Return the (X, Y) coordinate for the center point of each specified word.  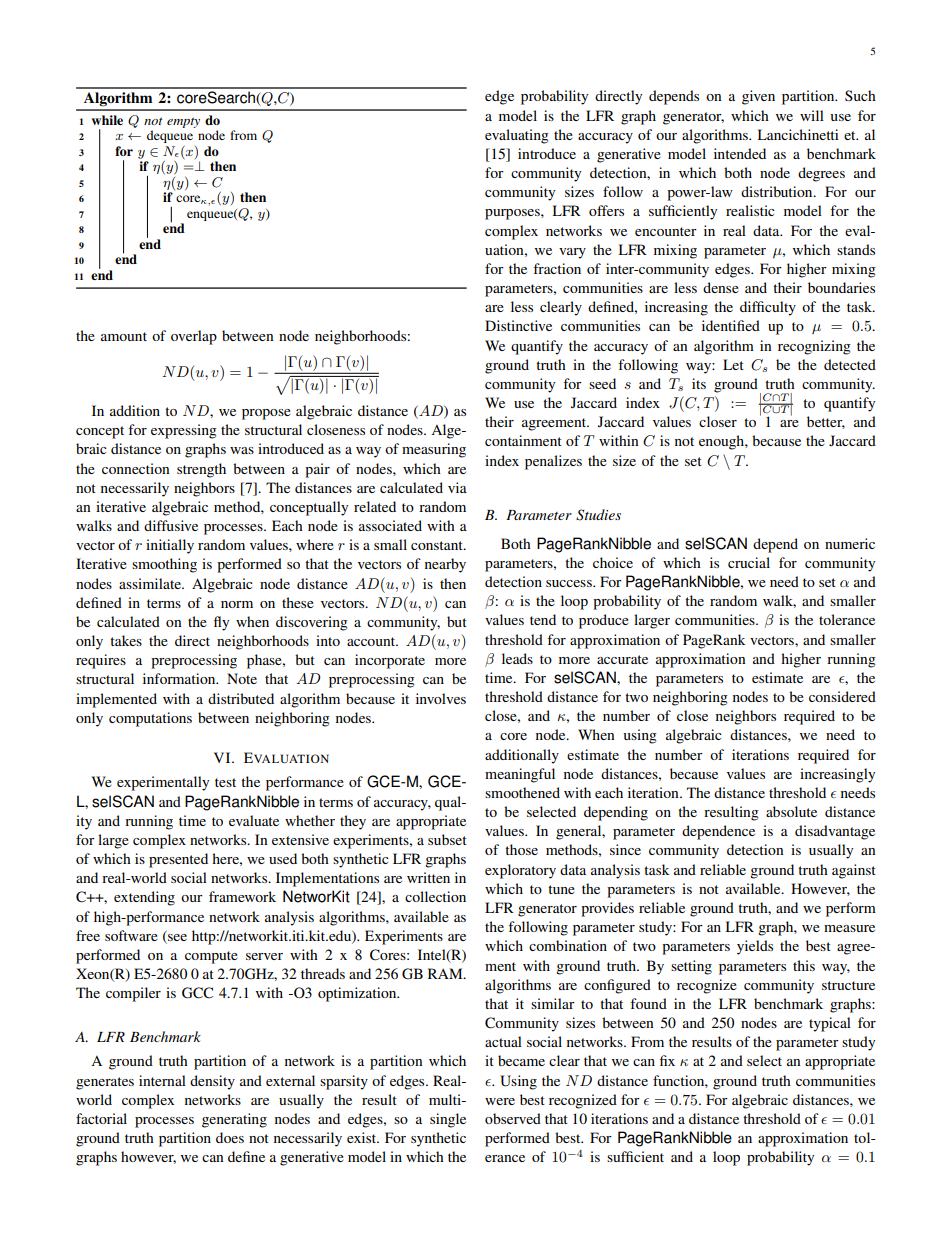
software (131, 935)
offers (606, 210)
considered (842, 696)
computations (150, 719)
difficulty (768, 308)
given (758, 97)
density (212, 1082)
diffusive (171, 525)
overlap (194, 337)
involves (441, 698)
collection (435, 896)
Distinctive (518, 325)
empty (183, 122)
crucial (749, 562)
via (457, 487)
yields (755, 947)
